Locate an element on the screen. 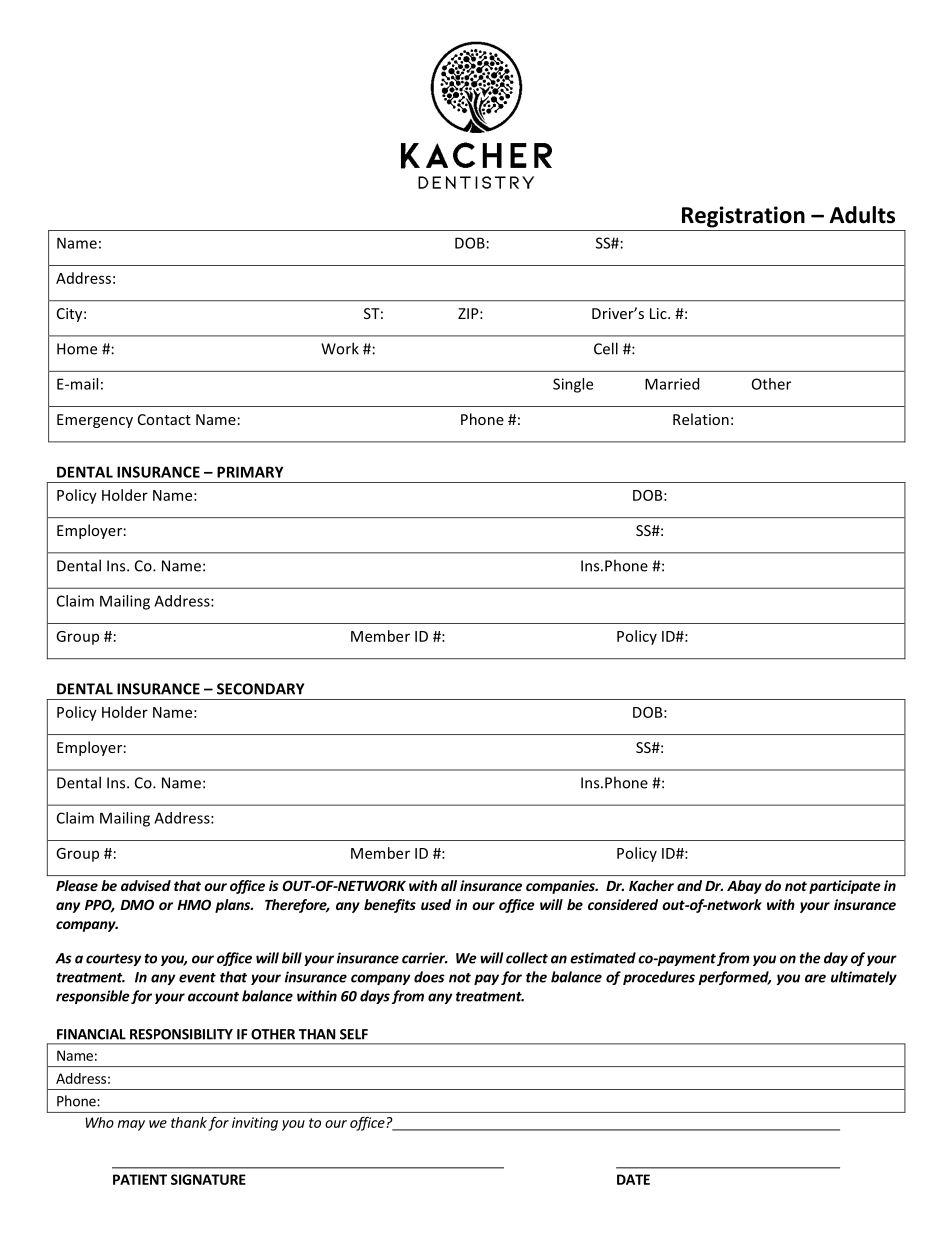  DATE is located at coordinates (633, 1179).
